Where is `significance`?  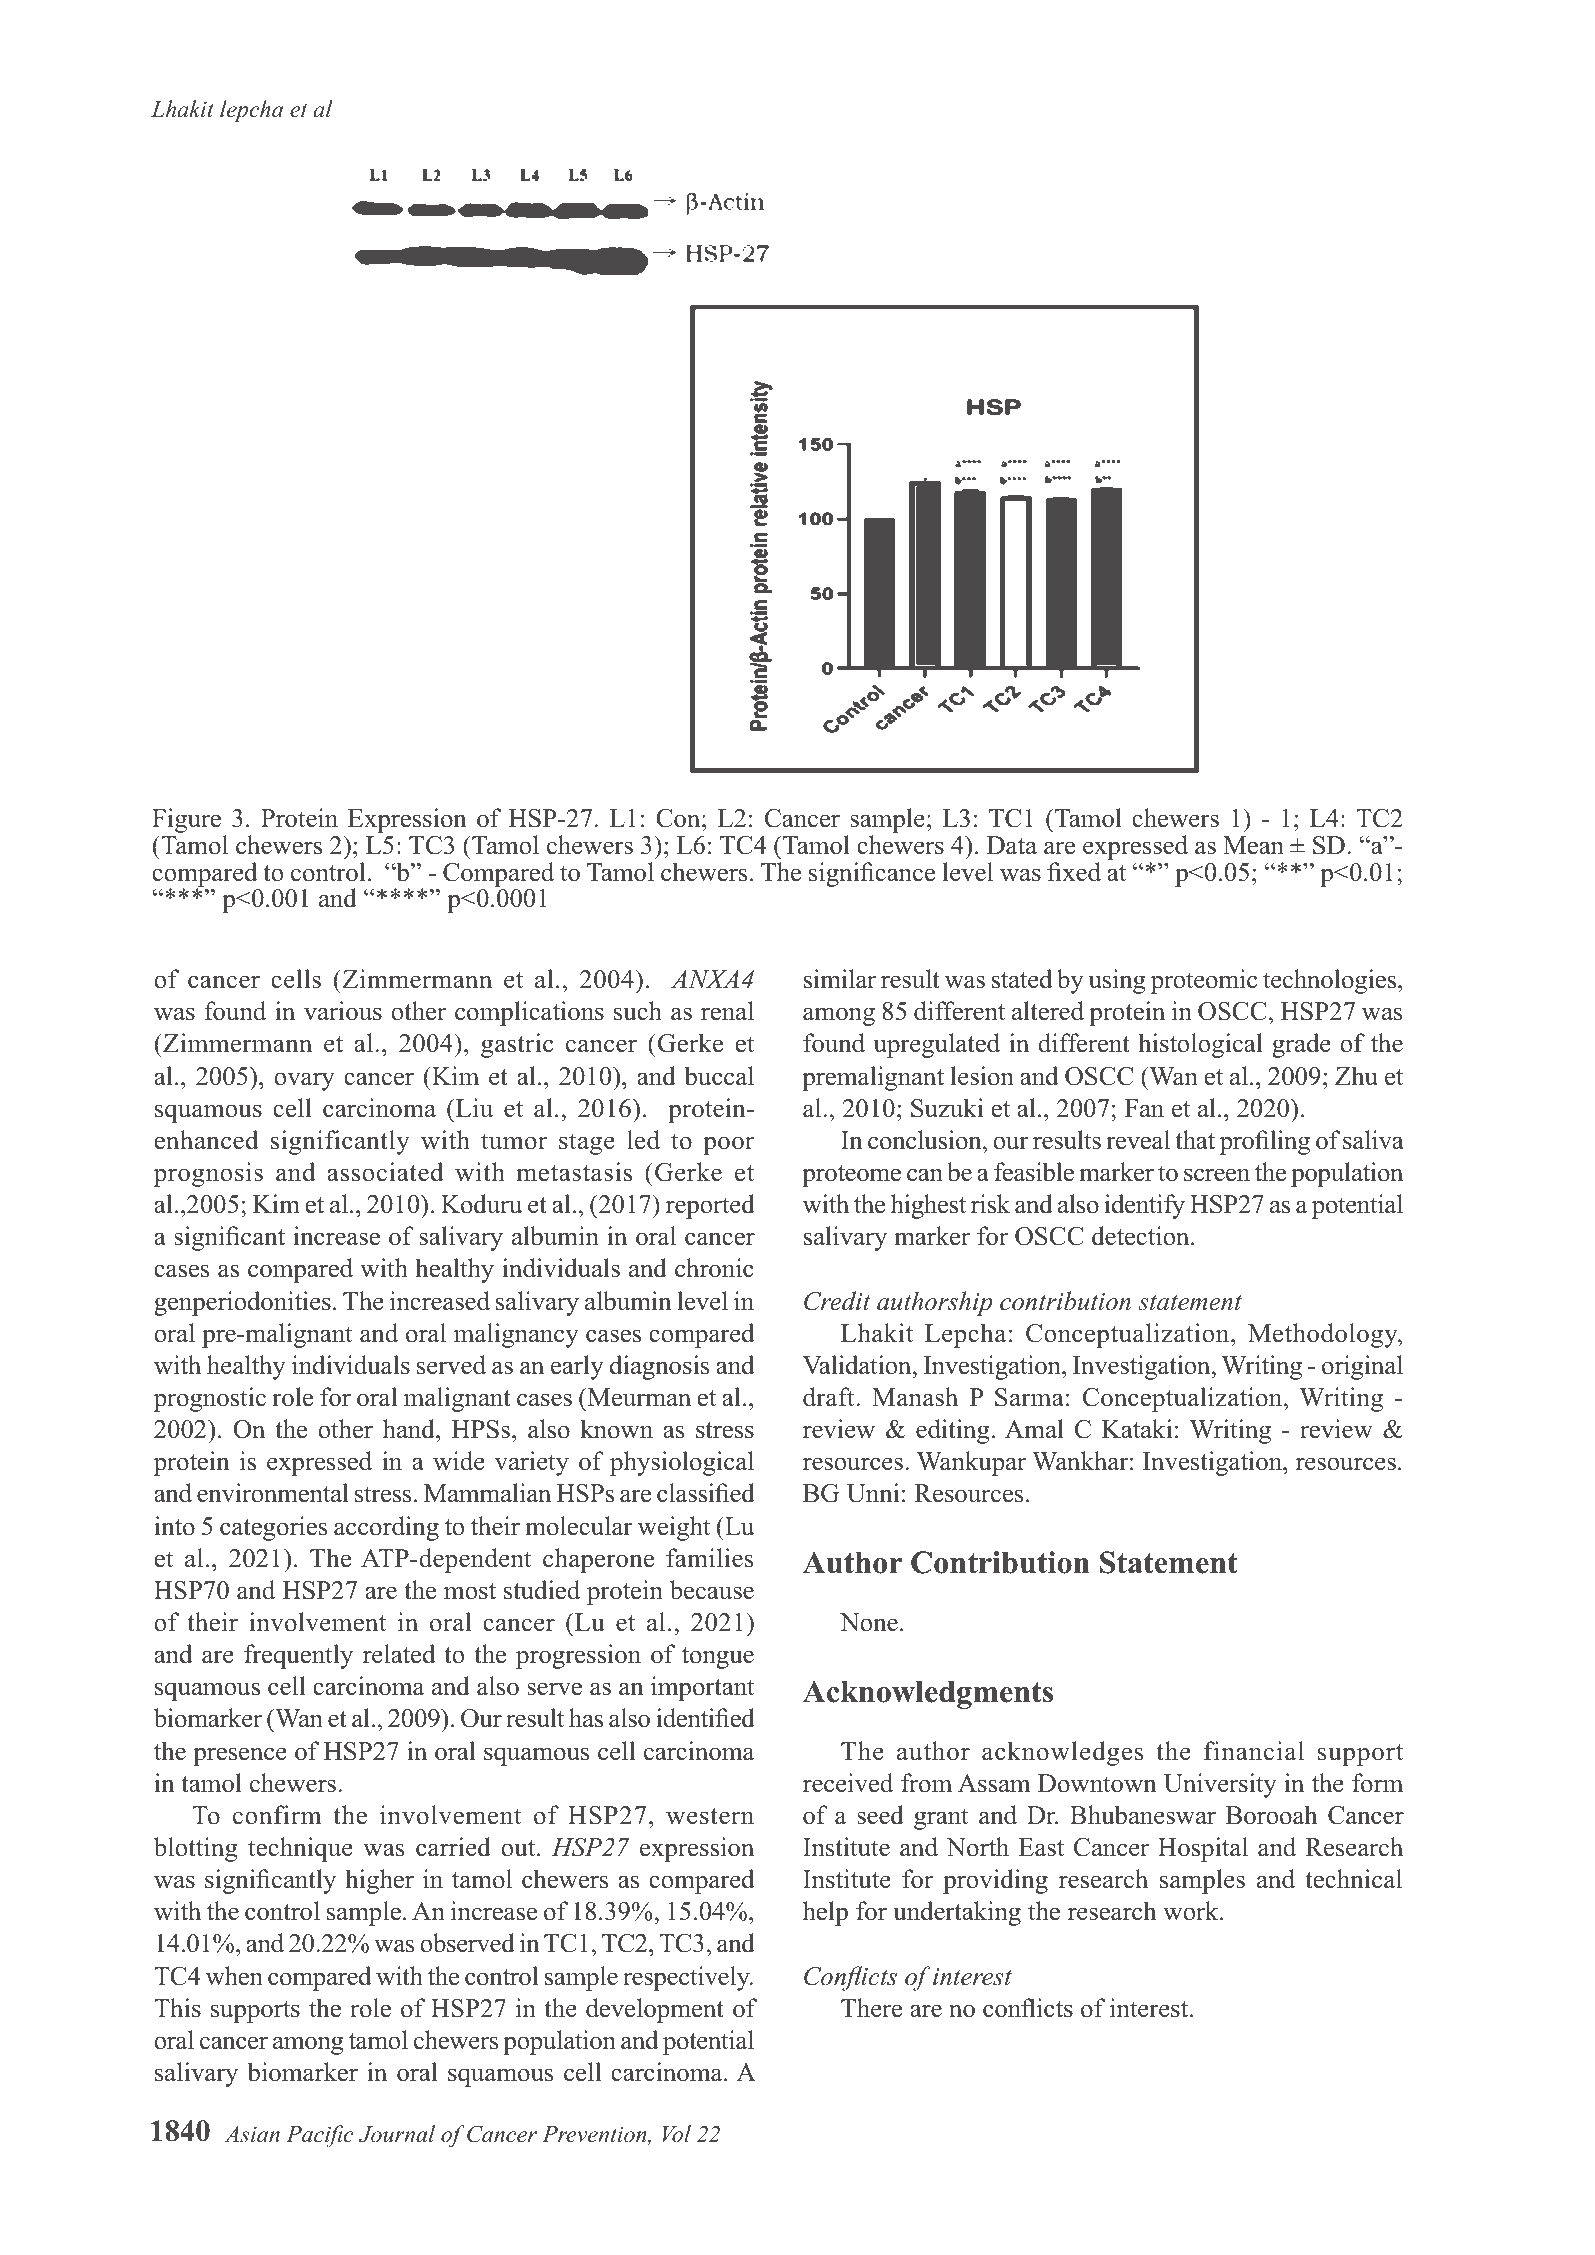
significance is located at coordinates (872, 874).
